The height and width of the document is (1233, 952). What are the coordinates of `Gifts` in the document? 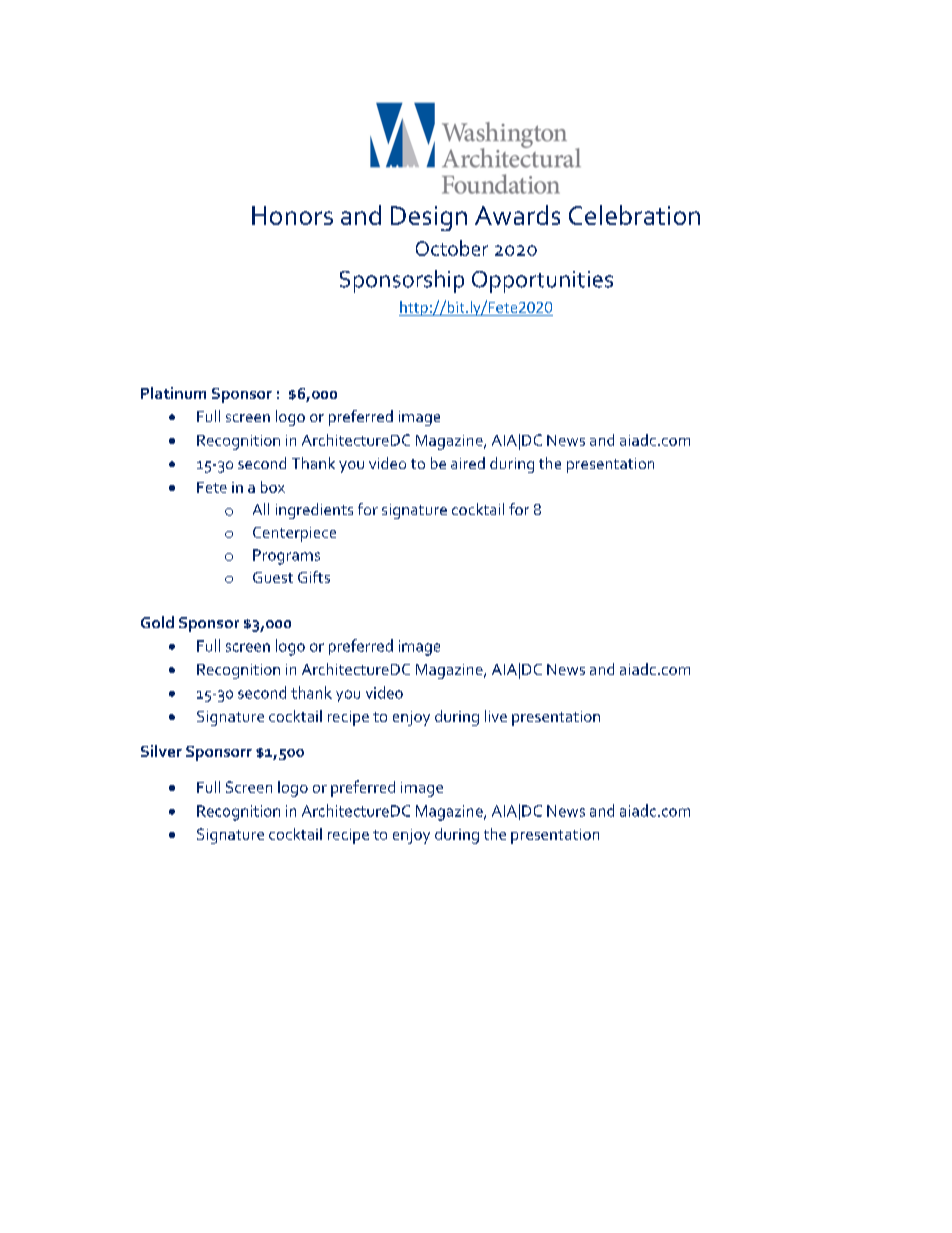 It's located at (314, 577).
